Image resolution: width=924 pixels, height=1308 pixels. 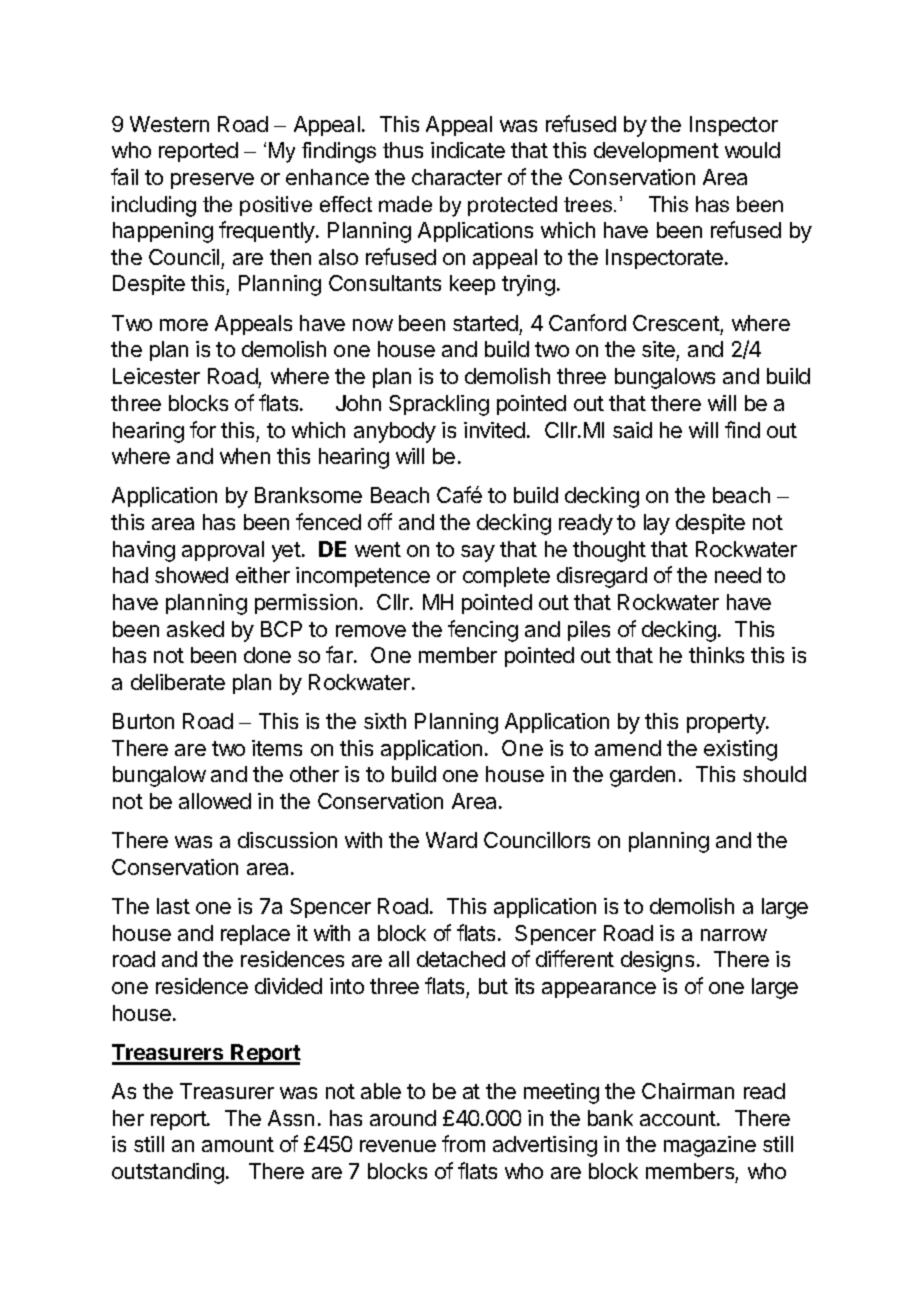 I want to click on lay, so click(x=657, y=524).
